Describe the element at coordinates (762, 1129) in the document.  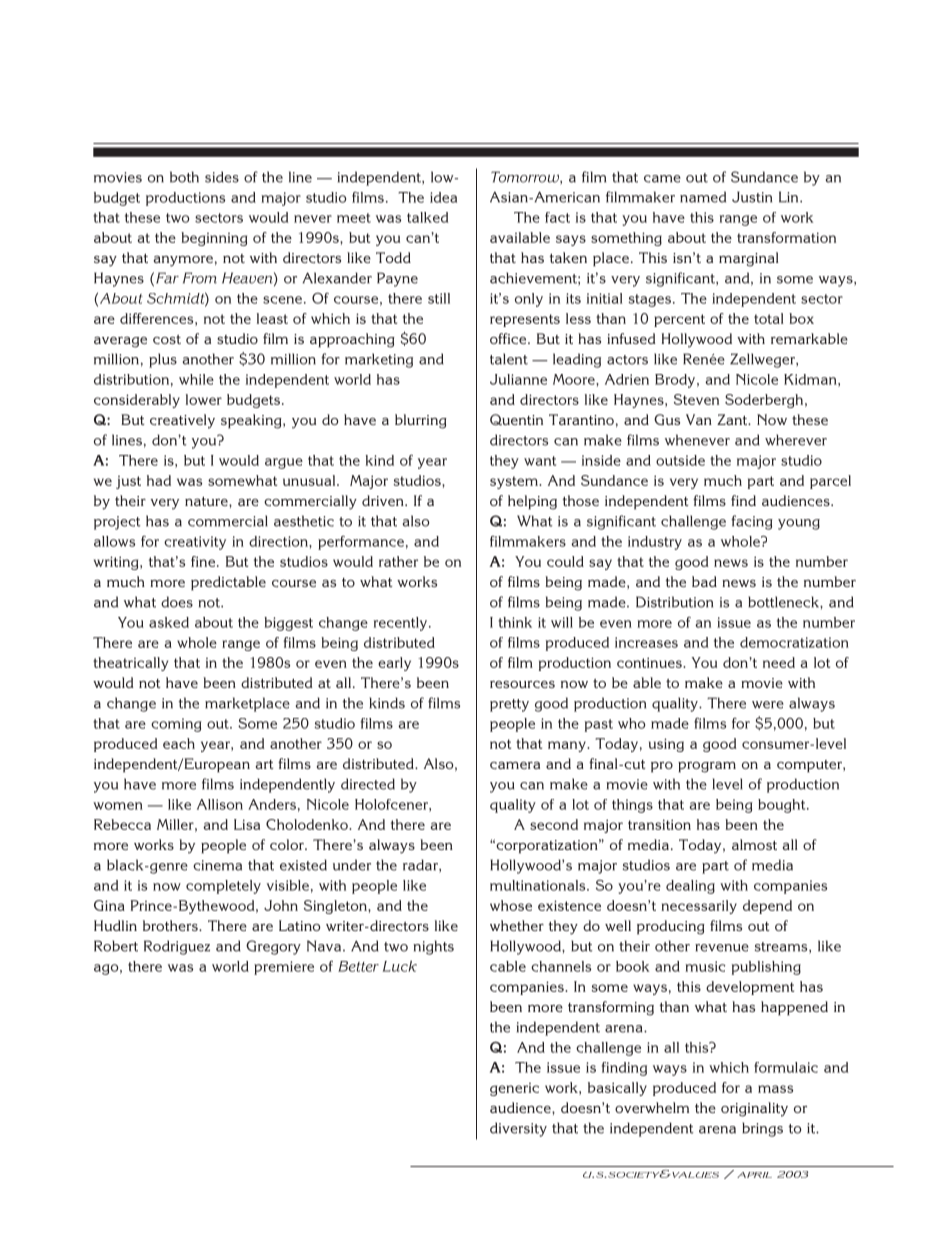
I see `brings` at that location.
